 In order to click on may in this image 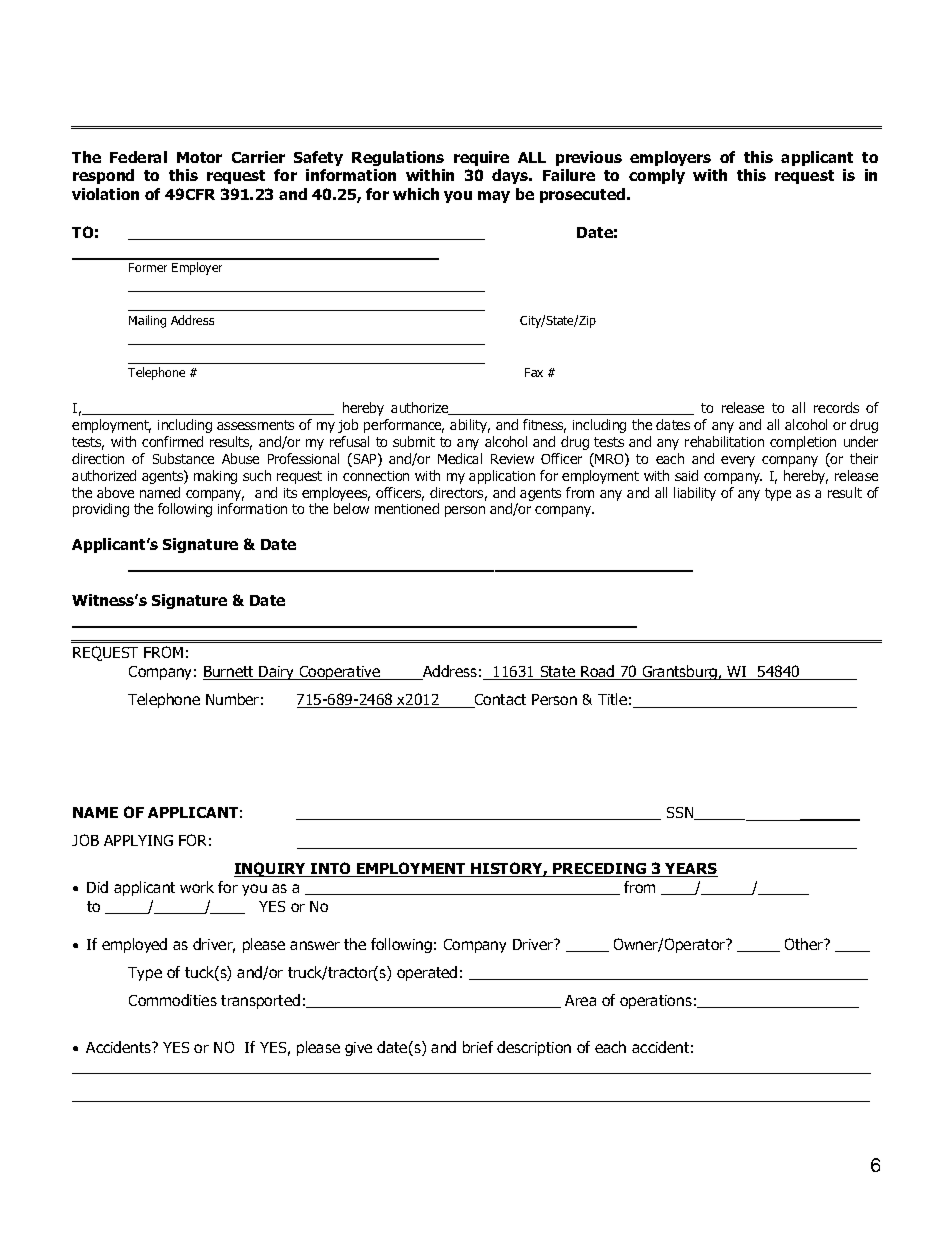, I will do `click(494, 197)`.
